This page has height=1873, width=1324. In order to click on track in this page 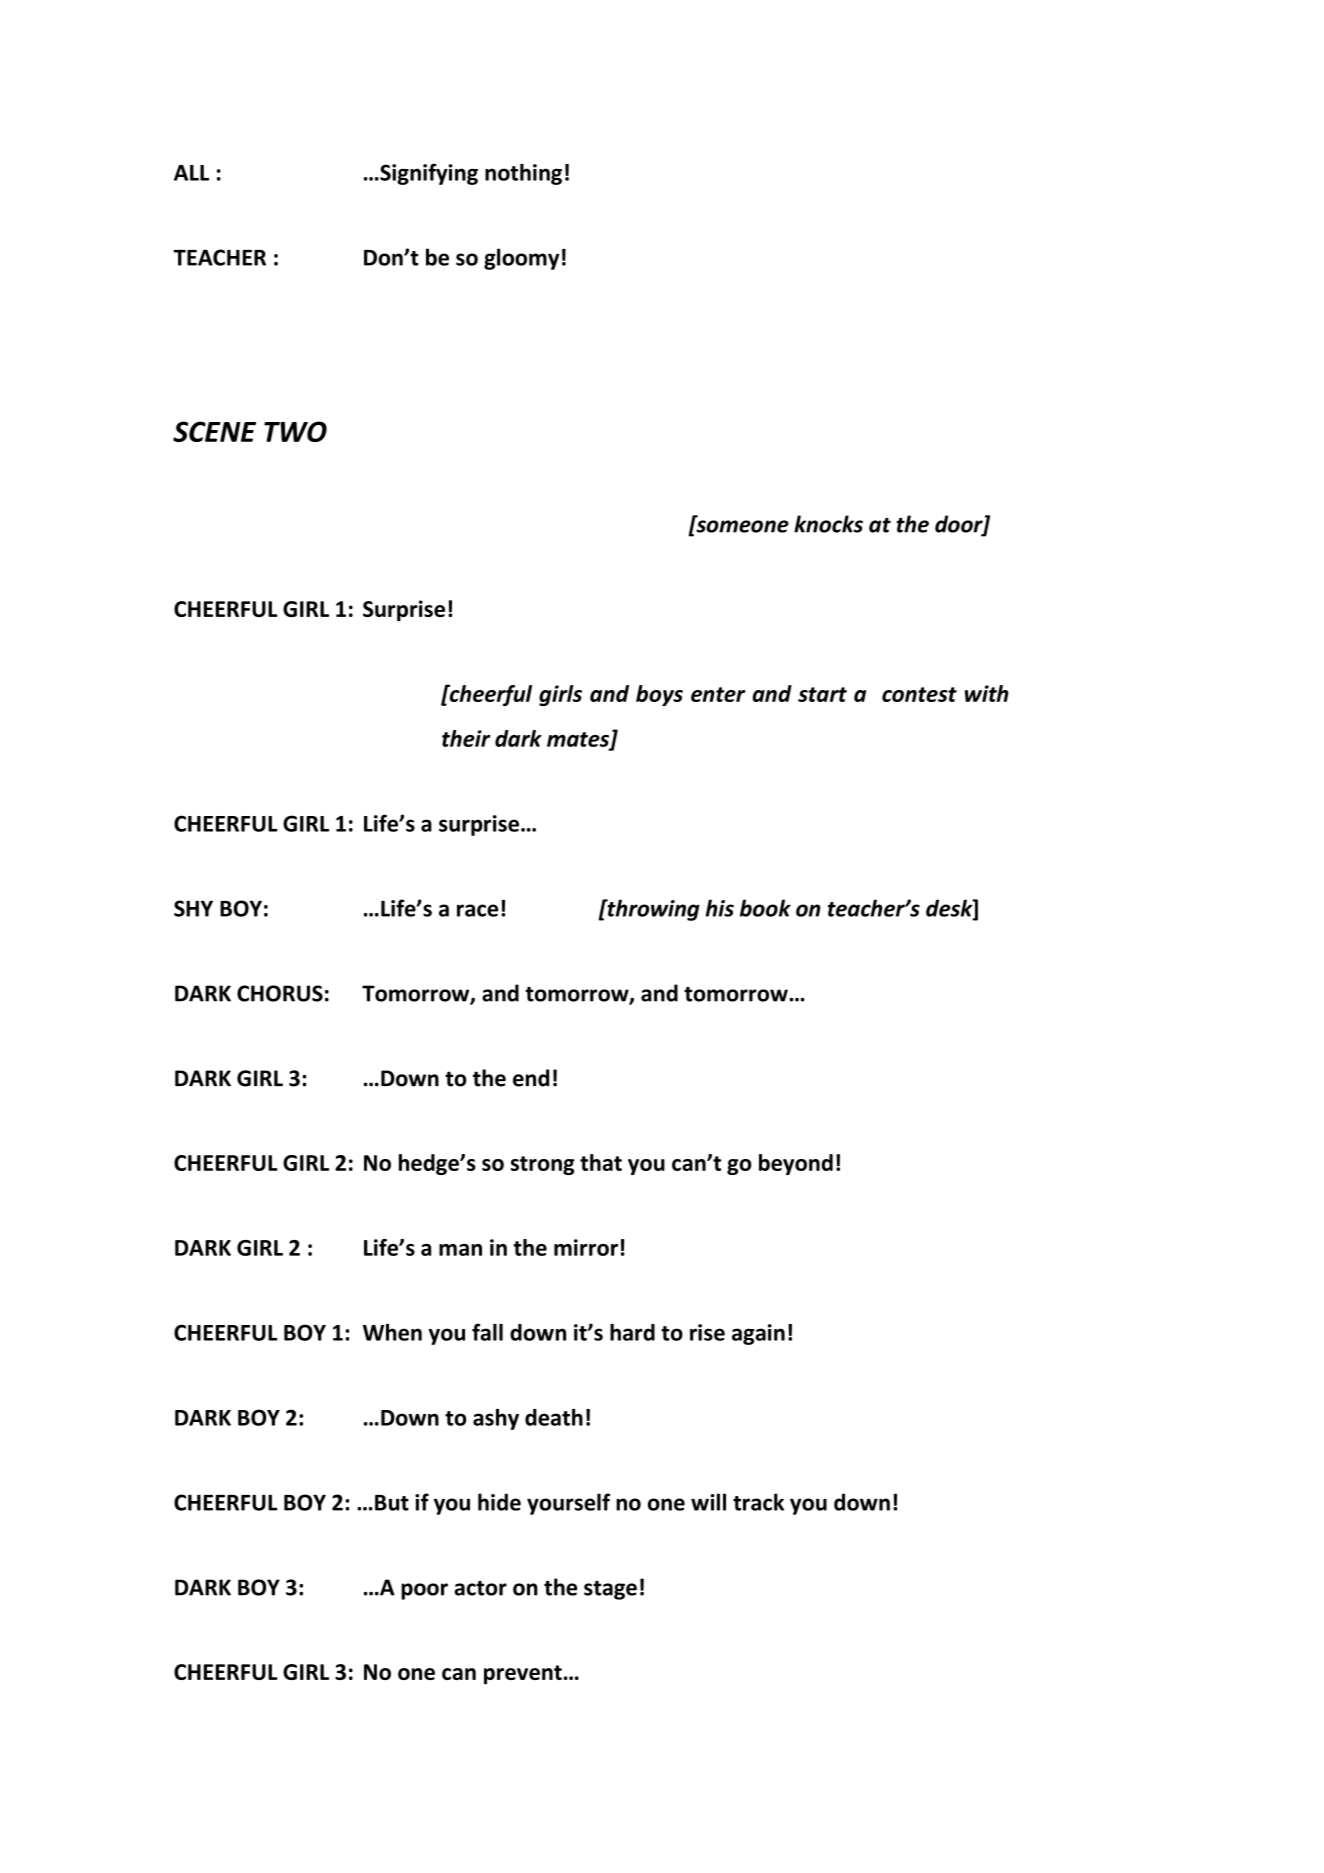, I will do `click(758, 1502)`.
